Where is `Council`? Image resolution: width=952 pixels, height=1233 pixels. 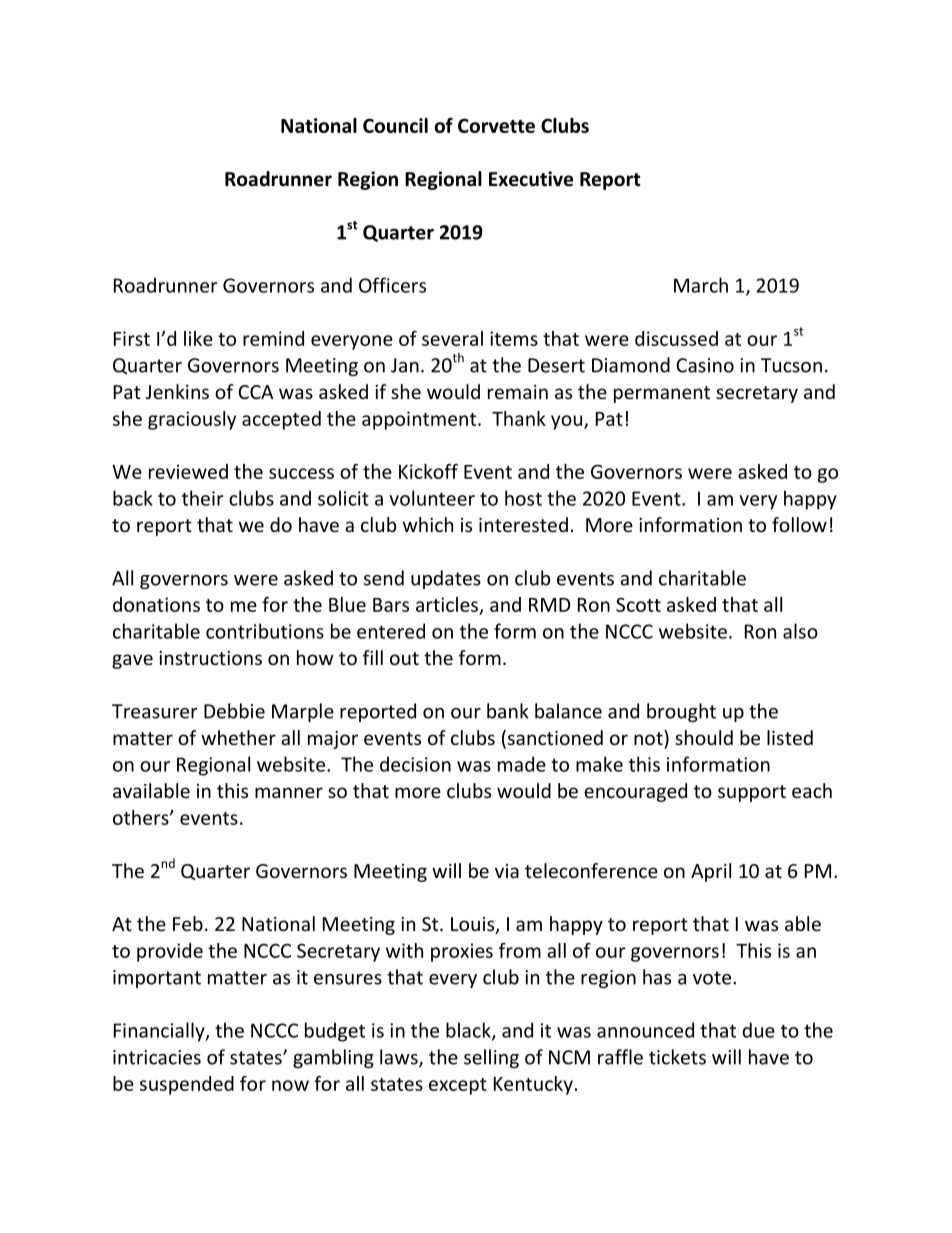 Council is located at coordinates (395, 125).
